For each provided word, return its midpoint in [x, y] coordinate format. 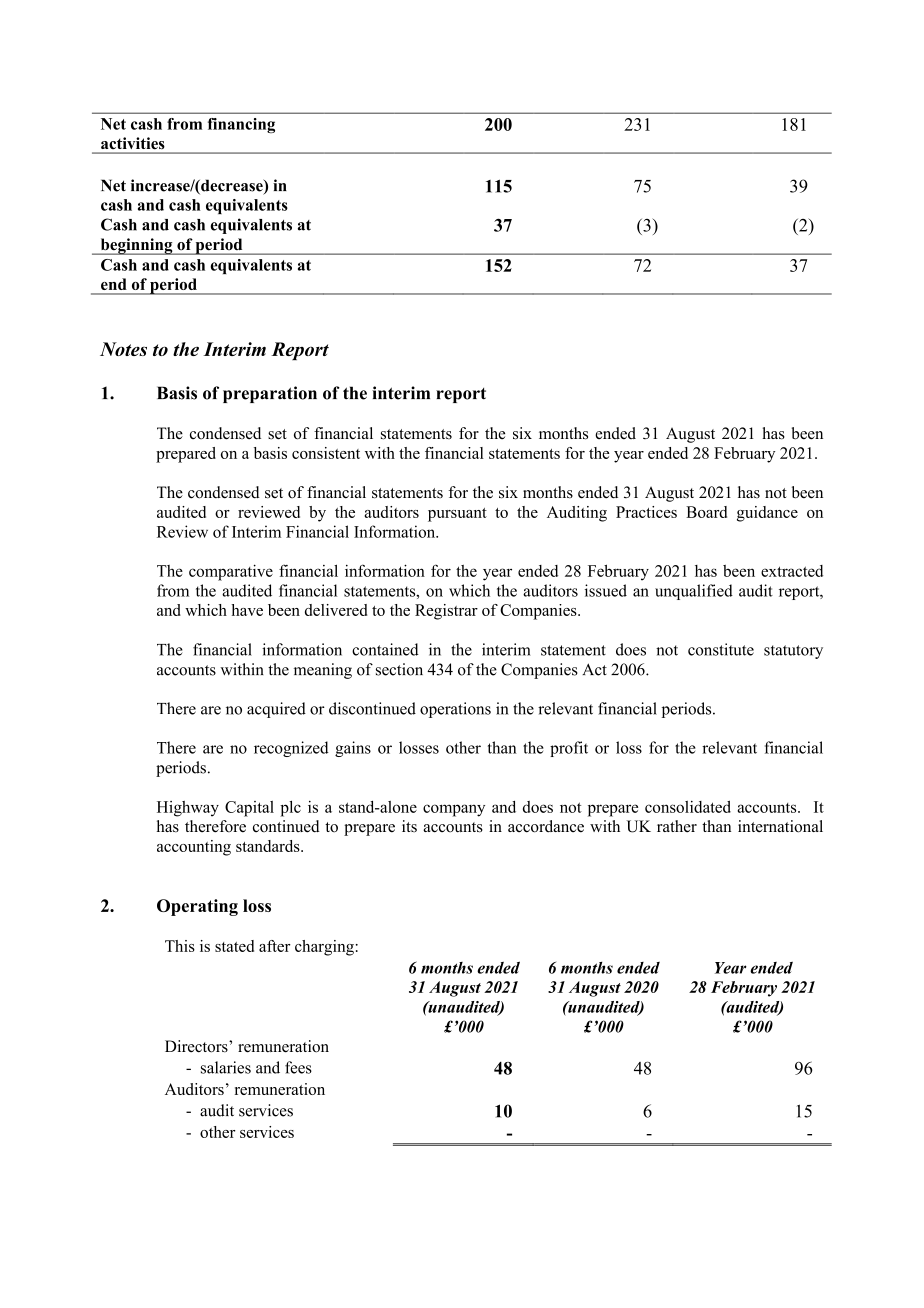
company [454, 810]
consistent [326, 453]
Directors [197, 1046]
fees [298, 1067]
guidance [767, 514]
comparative [231, 572]
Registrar [446, 612]
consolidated [688, 807]
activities [132, 143]
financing [241, 125]
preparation [270, 394]
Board [706, 512]
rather [677, 826]
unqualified [694, 592]
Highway [188, 809]
